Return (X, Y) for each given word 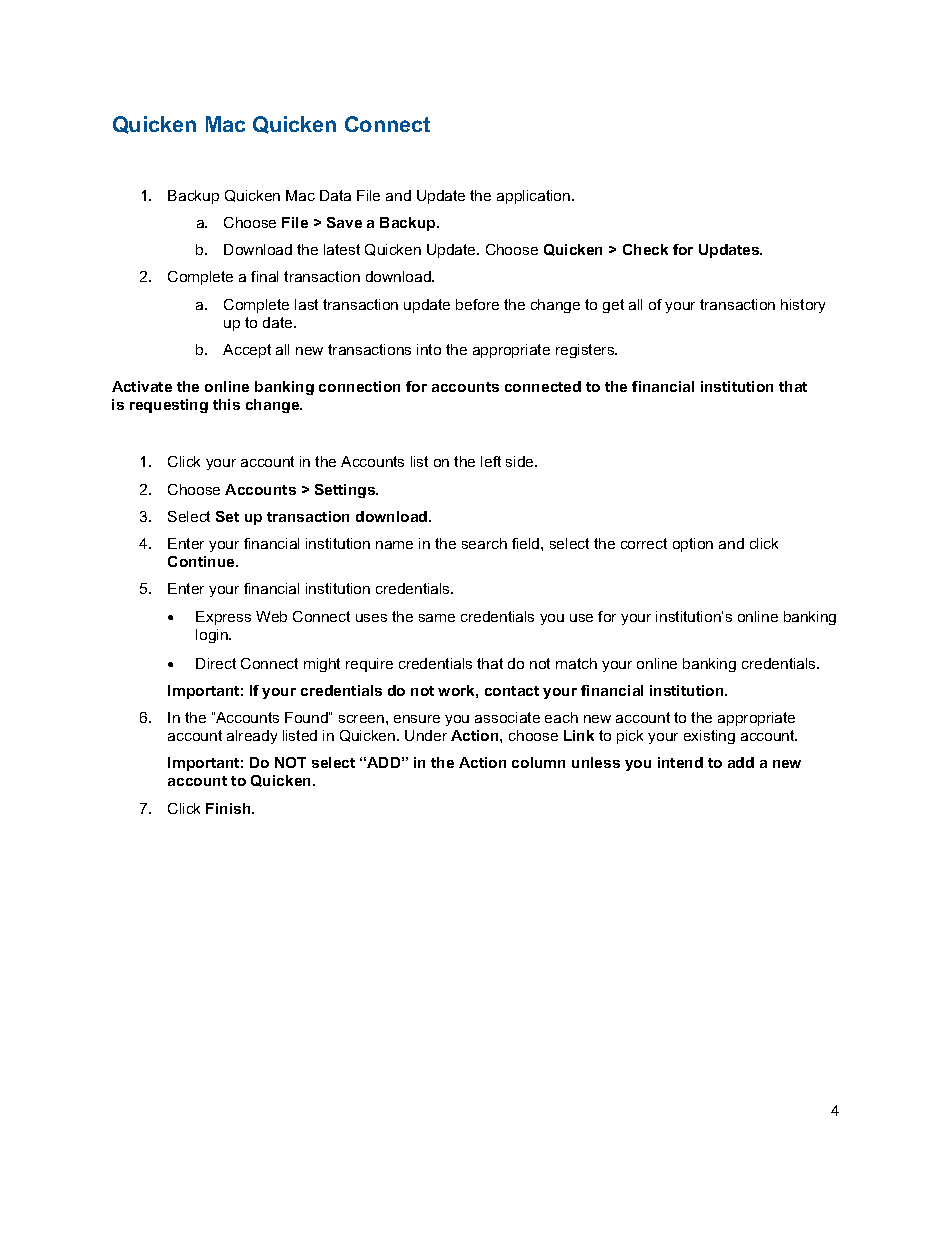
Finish (229, 808)
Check (645, 249)
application (535, 197)
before (477, 304)
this (226, 404)
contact (512, 691)
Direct (216, 663)
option (693, 545)
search (484, 543)
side (521, 461)
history (803, 306)
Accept (247, 351)
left (491, 461)
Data (335, 195)
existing (709, 737)
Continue (202, 561)
